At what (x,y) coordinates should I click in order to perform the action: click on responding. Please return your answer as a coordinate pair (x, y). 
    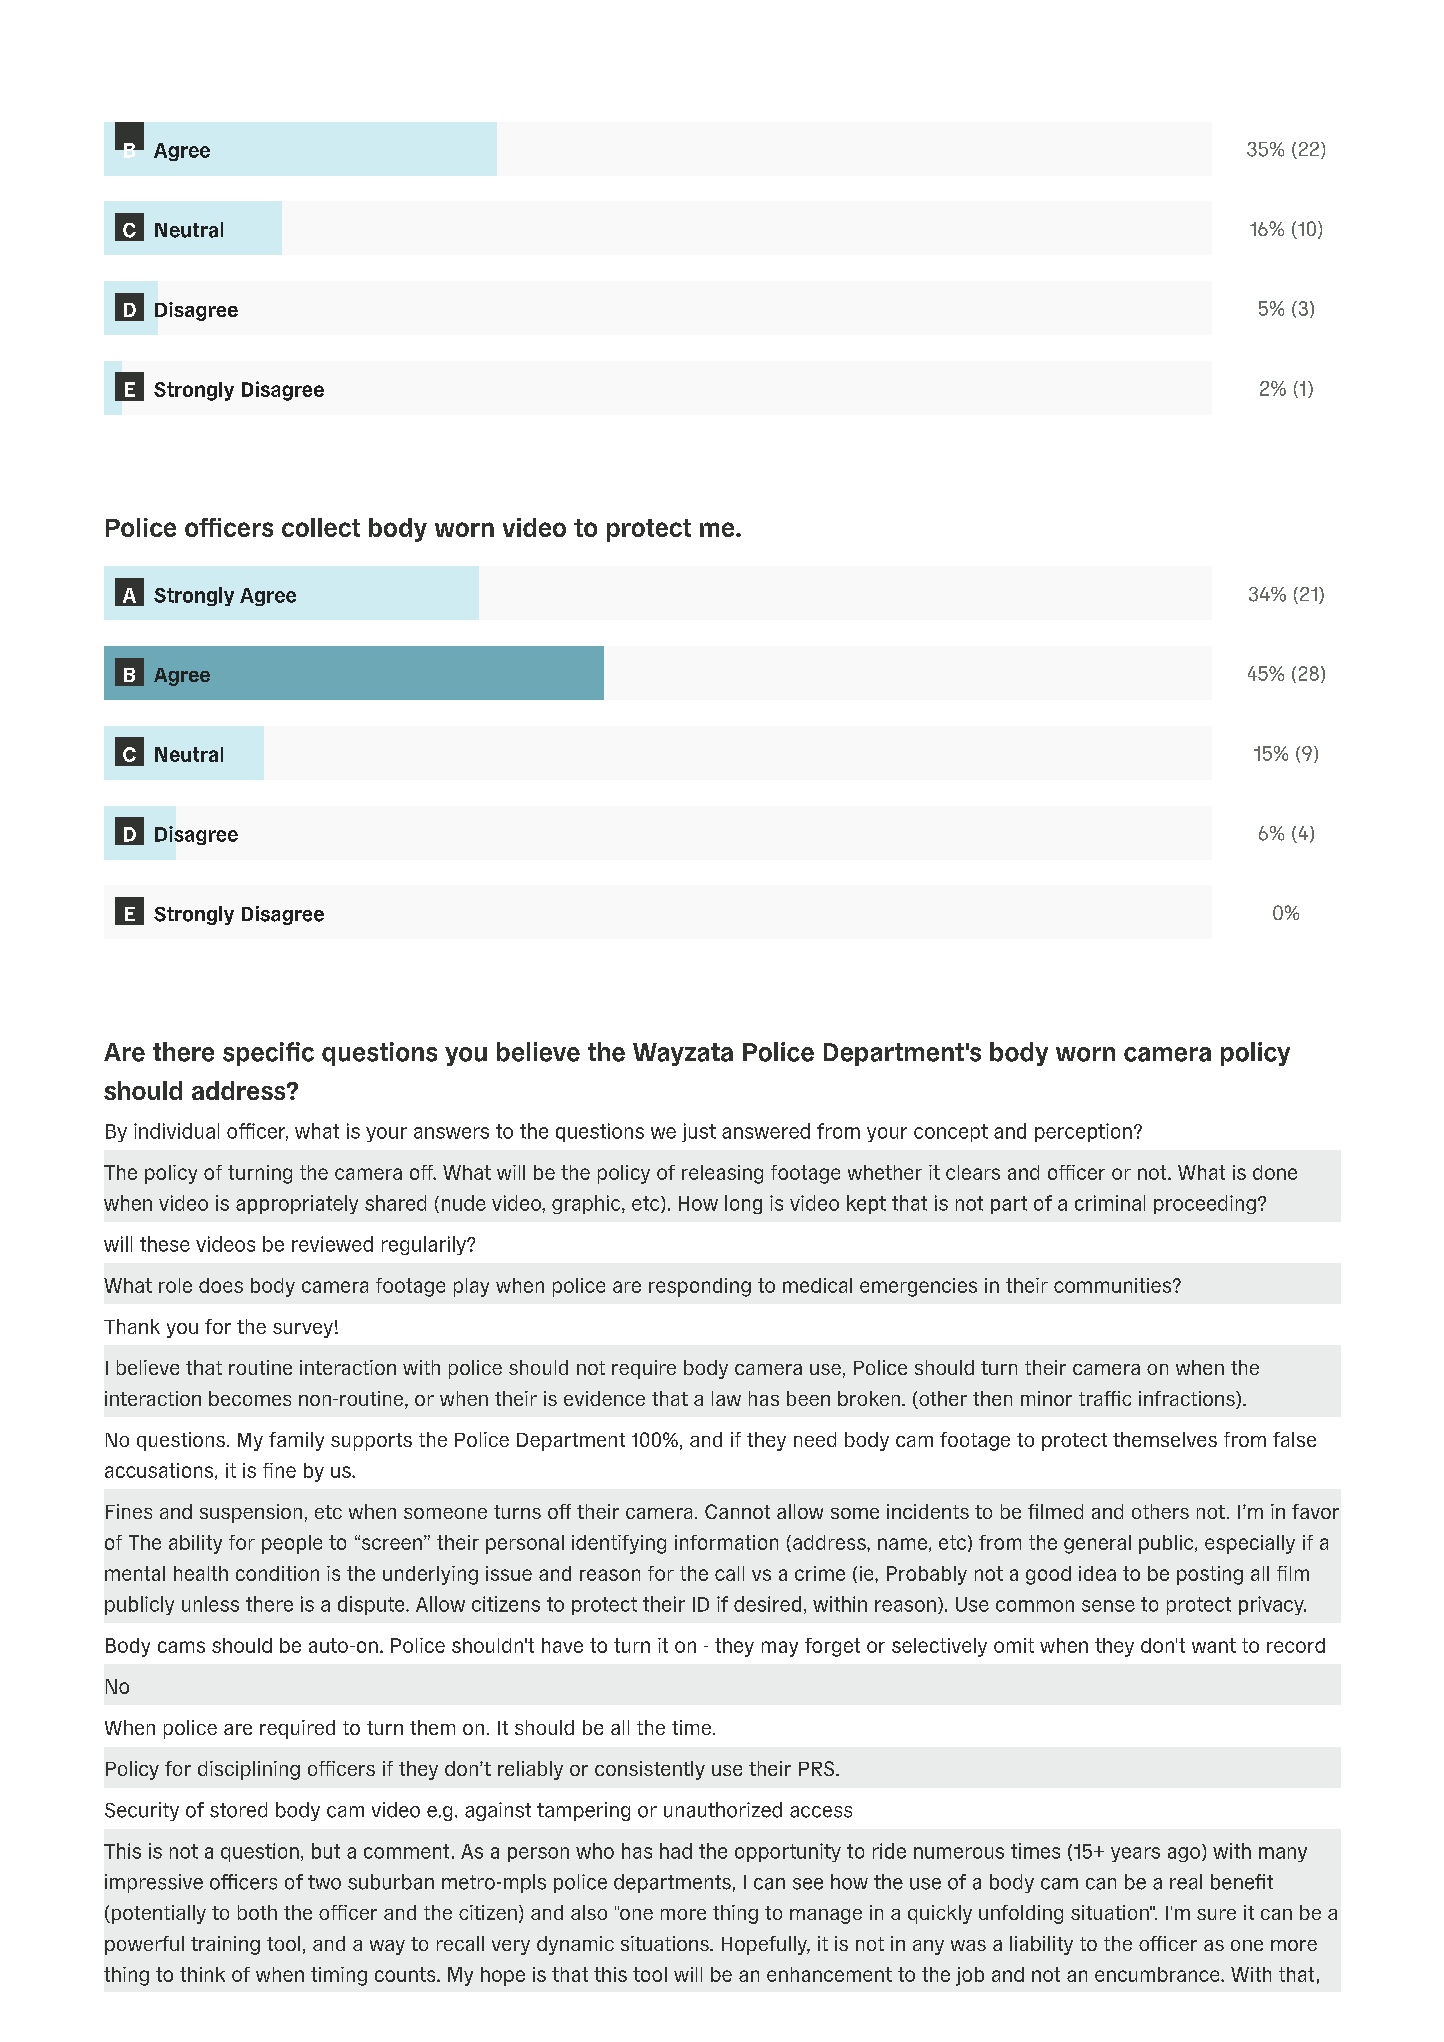
    Looking at the image, I should click on (700, 1287).
